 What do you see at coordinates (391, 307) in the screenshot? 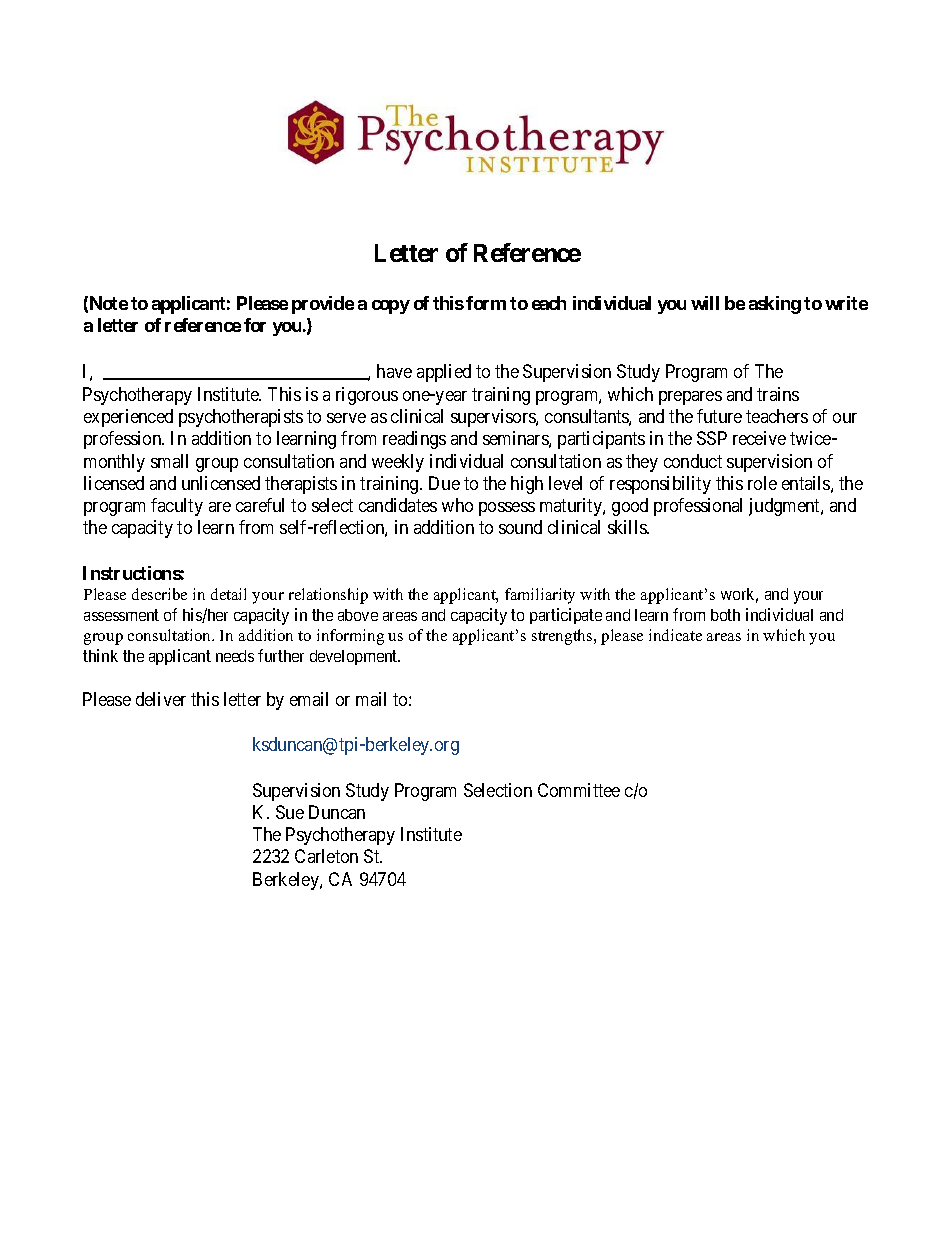
I see `copy` at bounding box center [391, 307].
